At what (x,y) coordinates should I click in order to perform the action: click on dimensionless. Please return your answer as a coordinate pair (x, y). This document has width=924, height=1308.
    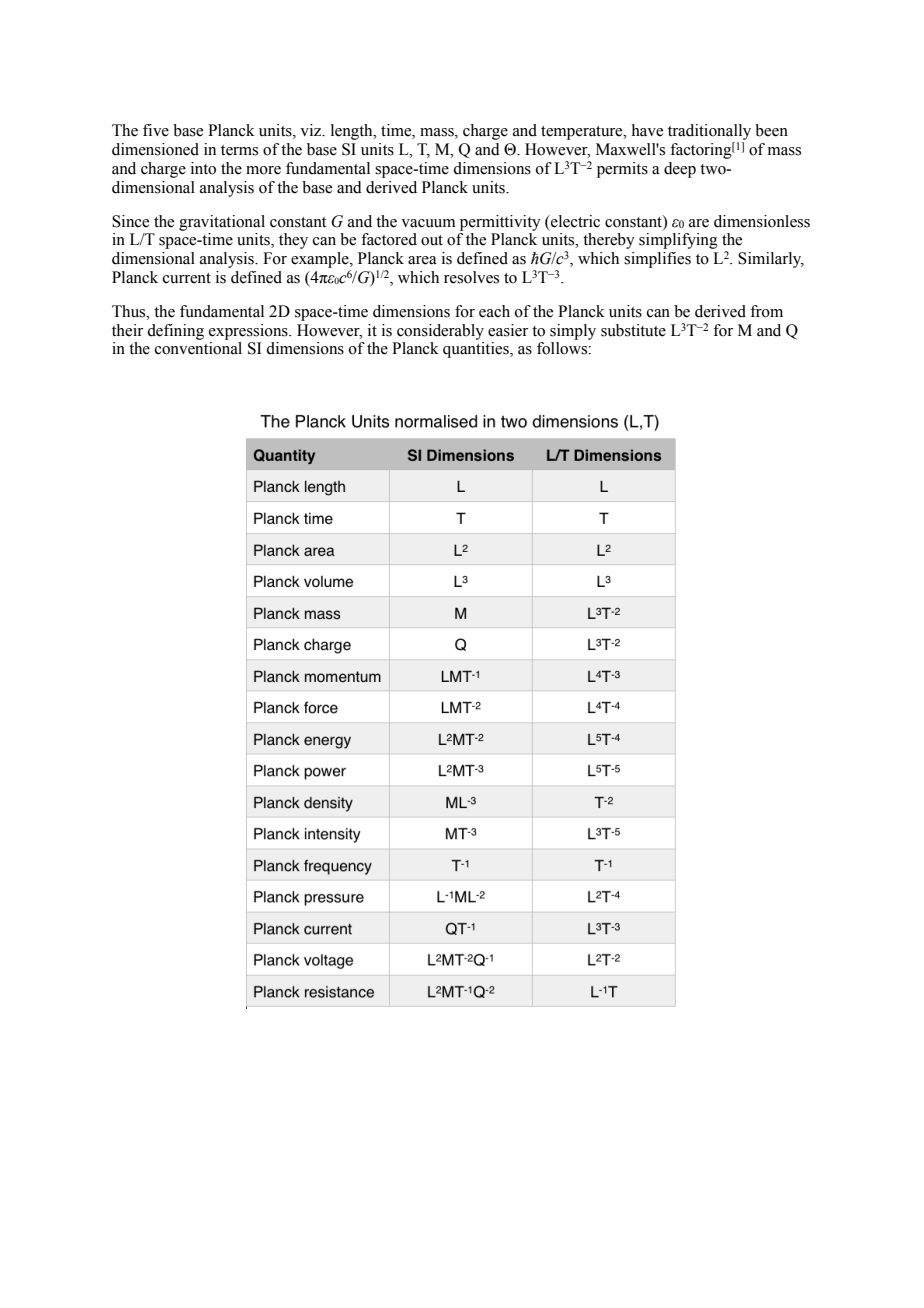
    Looking at the image, I should click on (762, 221).
